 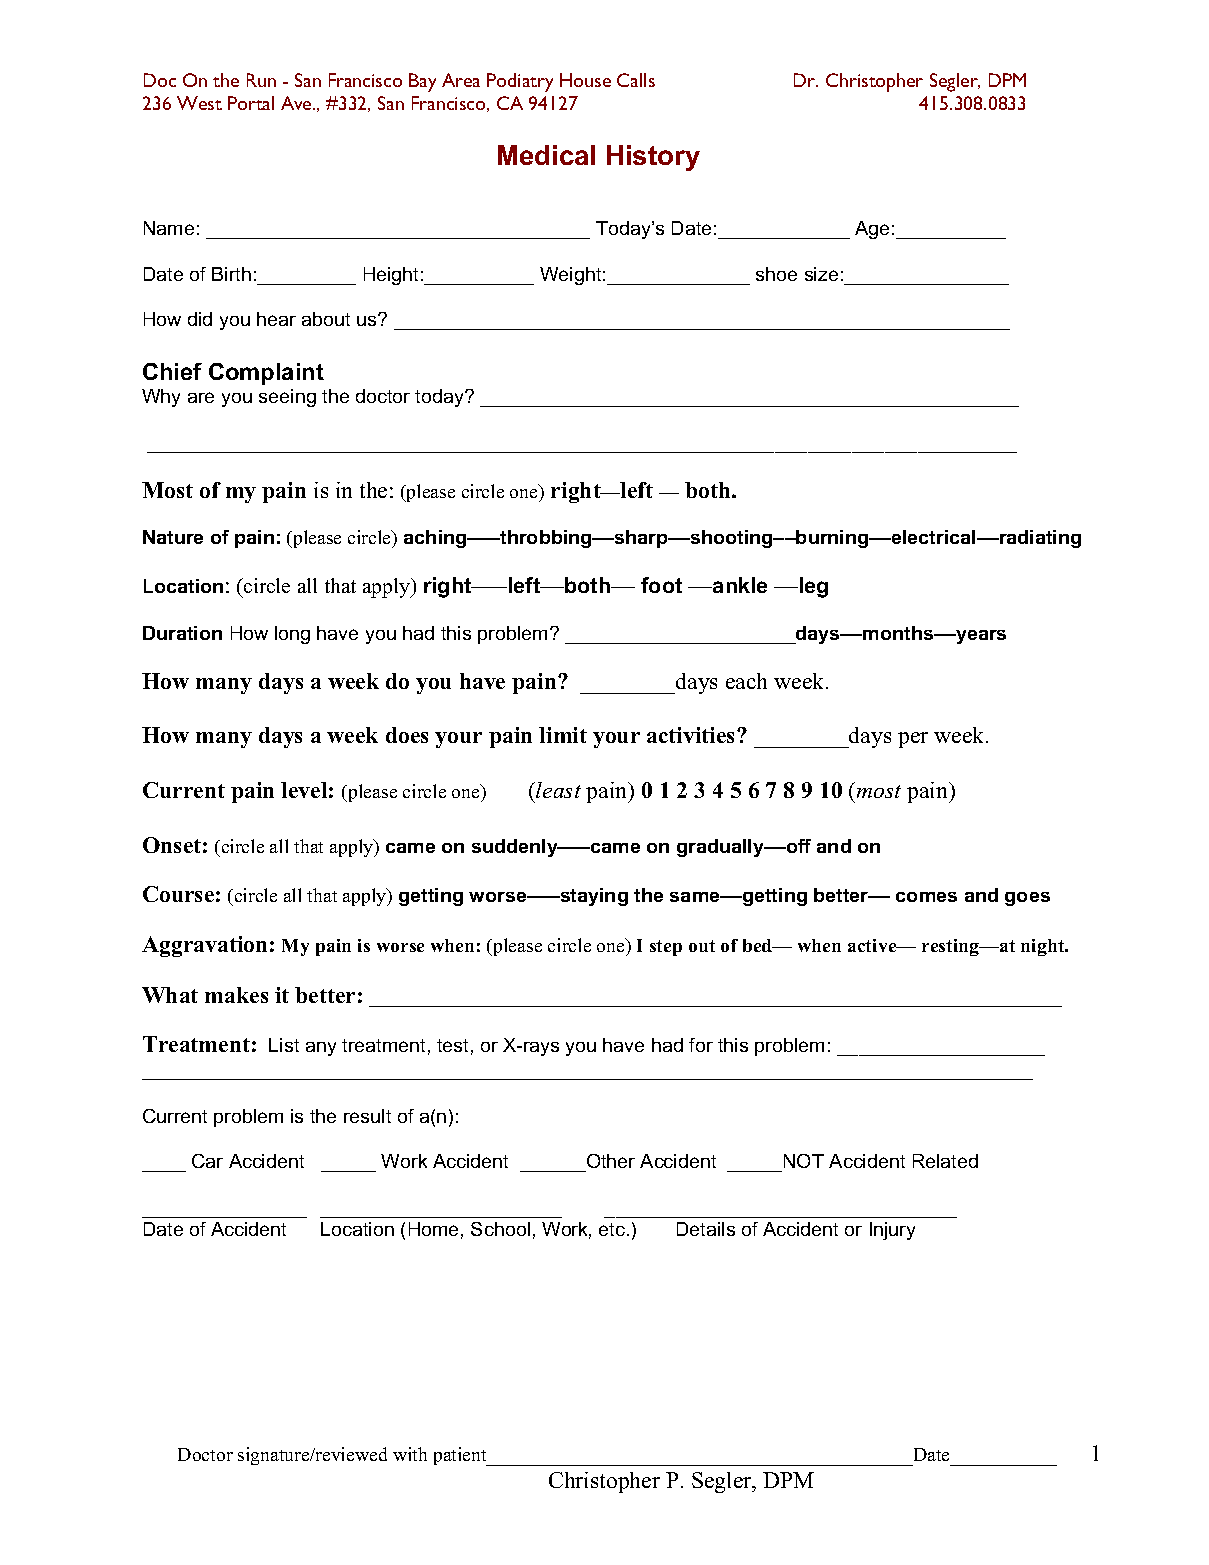 What do you see at coordinates (604, 1482) in the document?
I see `Christopher` at bounding box center [604, 1482].
